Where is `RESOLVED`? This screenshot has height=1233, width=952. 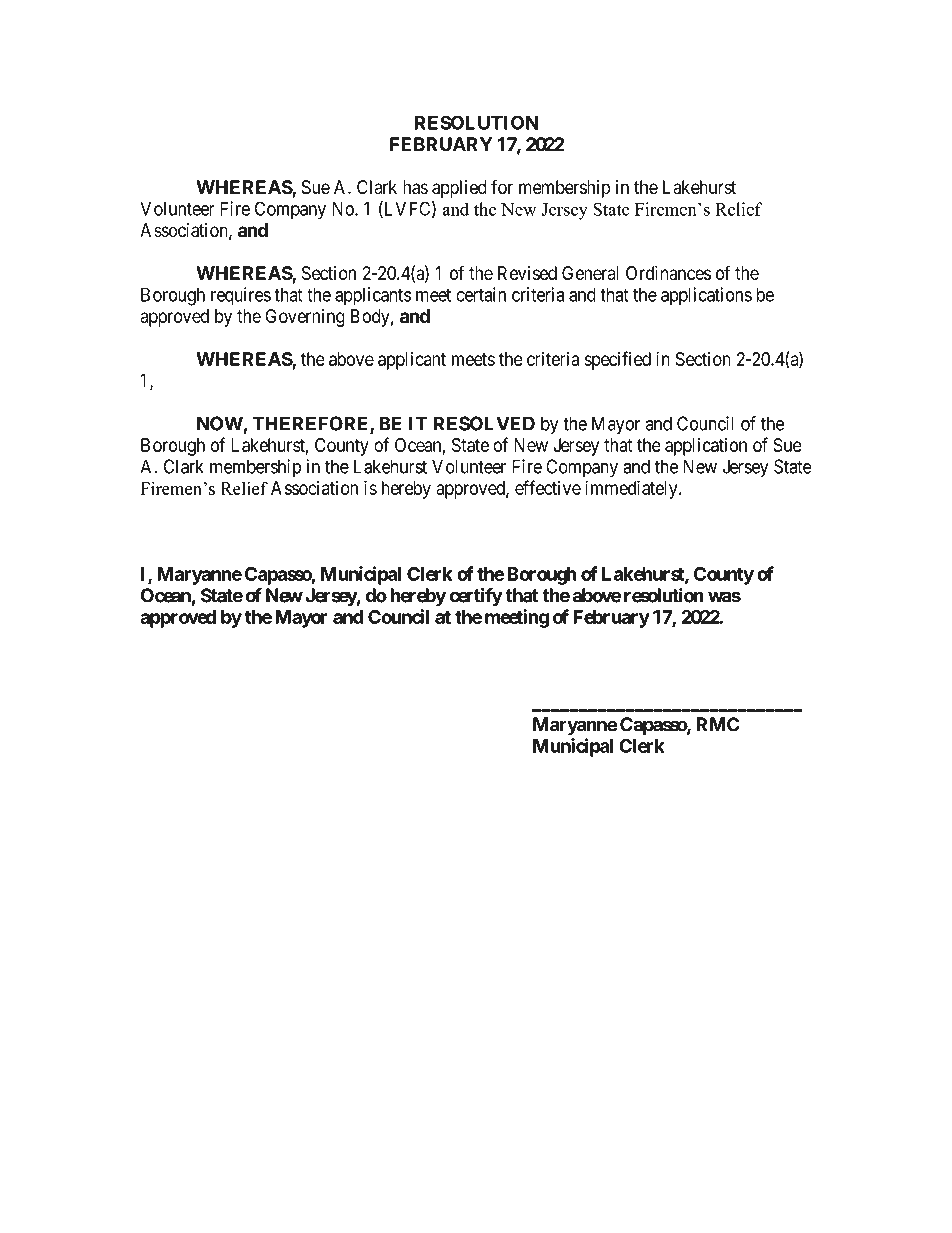
RESOLVED is located at coordinates (484, 423).
